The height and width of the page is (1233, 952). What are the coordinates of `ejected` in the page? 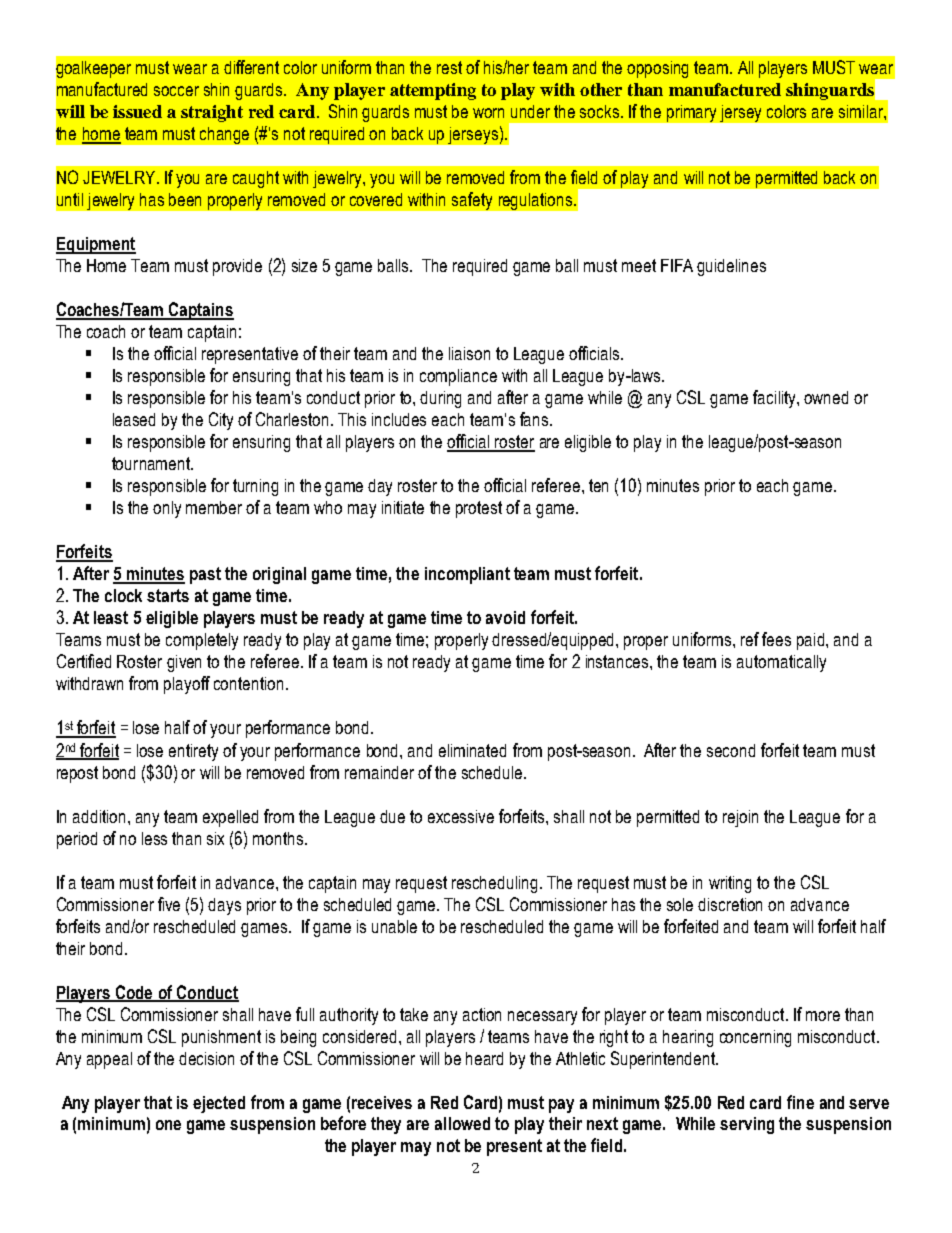 It's located at (219, 1104).
